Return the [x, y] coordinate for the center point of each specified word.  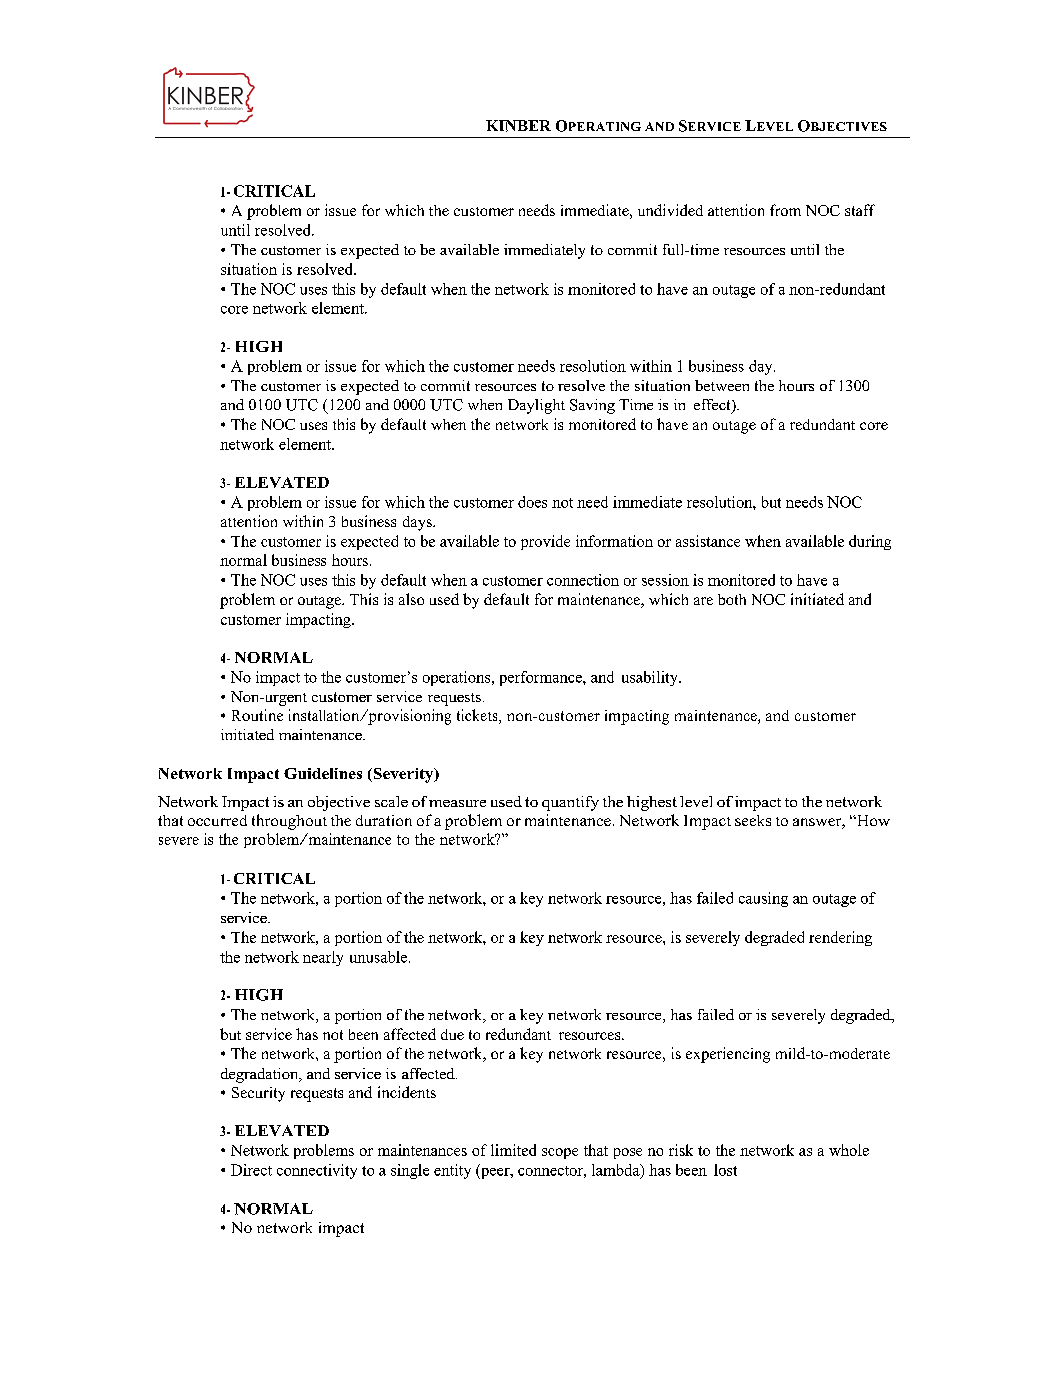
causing [763, 899]
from [785, 210]
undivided [670, 210]
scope [560, 1153]
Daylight [536, 406]
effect [713, 406]
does [532, 502]
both [732, 599]
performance [542, 678]
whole [849, 1150]
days [418, 523]
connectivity [317, 1171]
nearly [323, 958]
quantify [570, 803]
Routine [257, 715]
